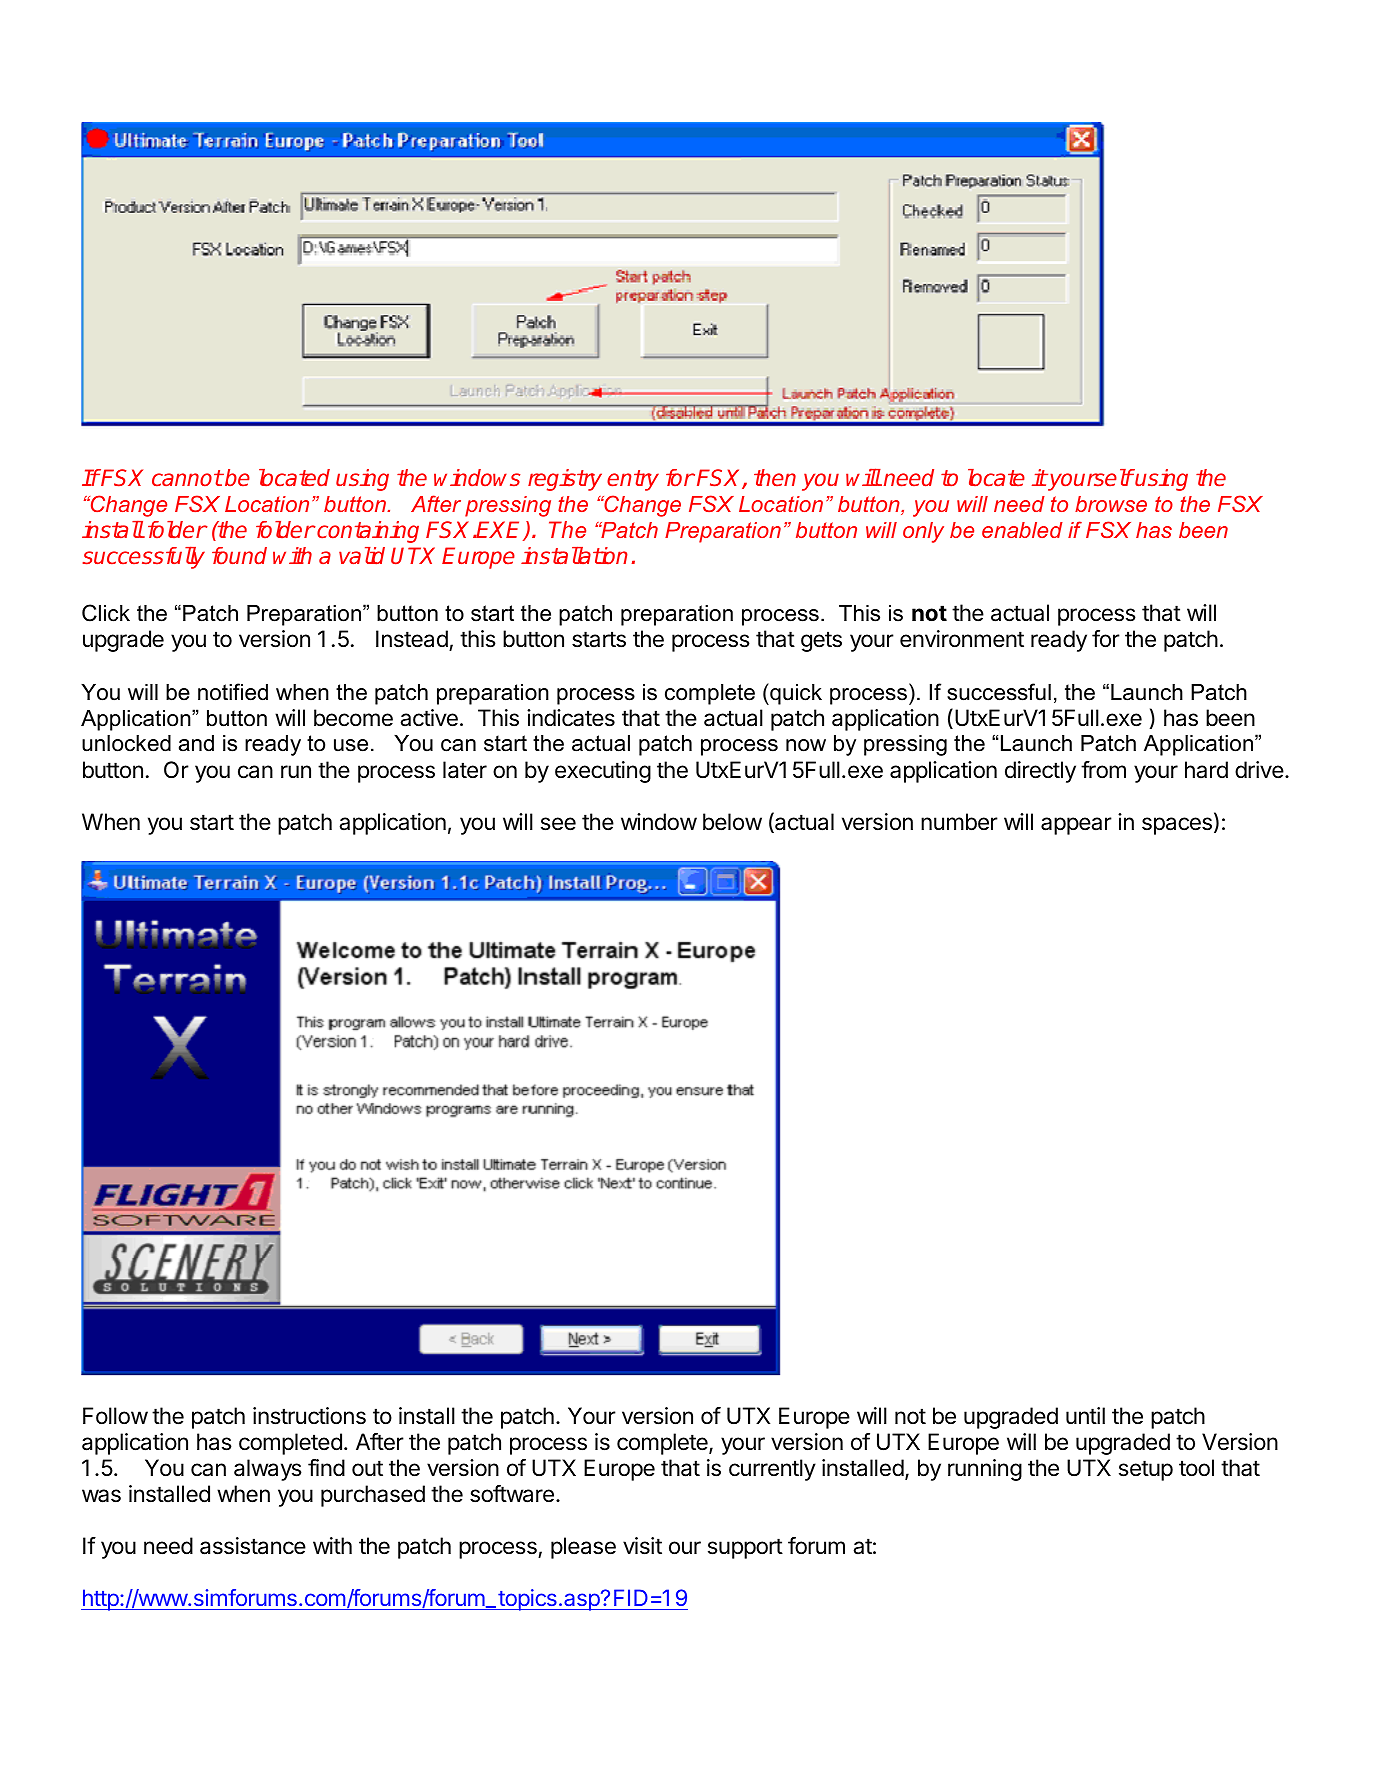  Describe the element at coordinates (253, 1546) in the document. I see `assistance` at that location.
